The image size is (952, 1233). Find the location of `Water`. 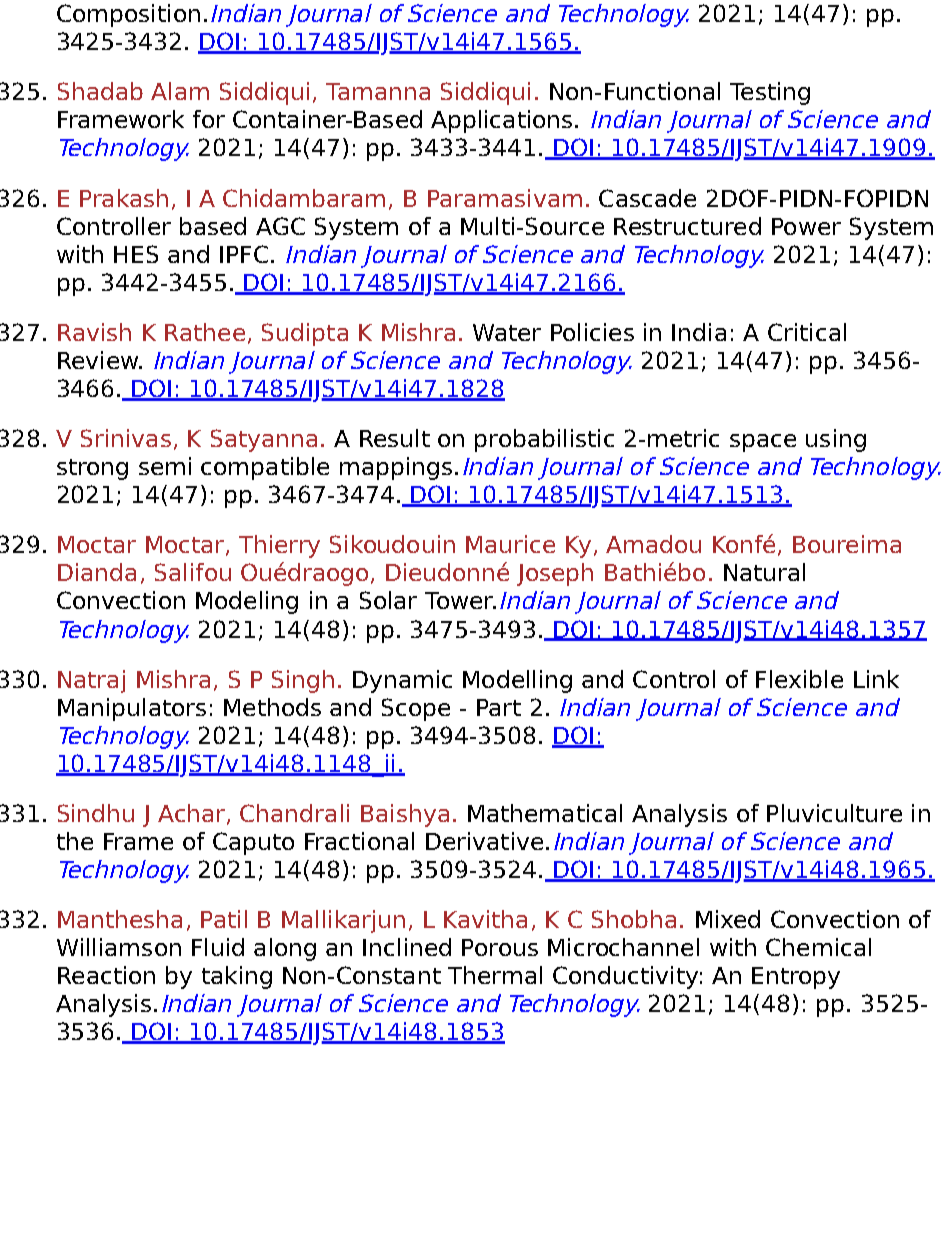

Water is located at coordinates (507, 332).
